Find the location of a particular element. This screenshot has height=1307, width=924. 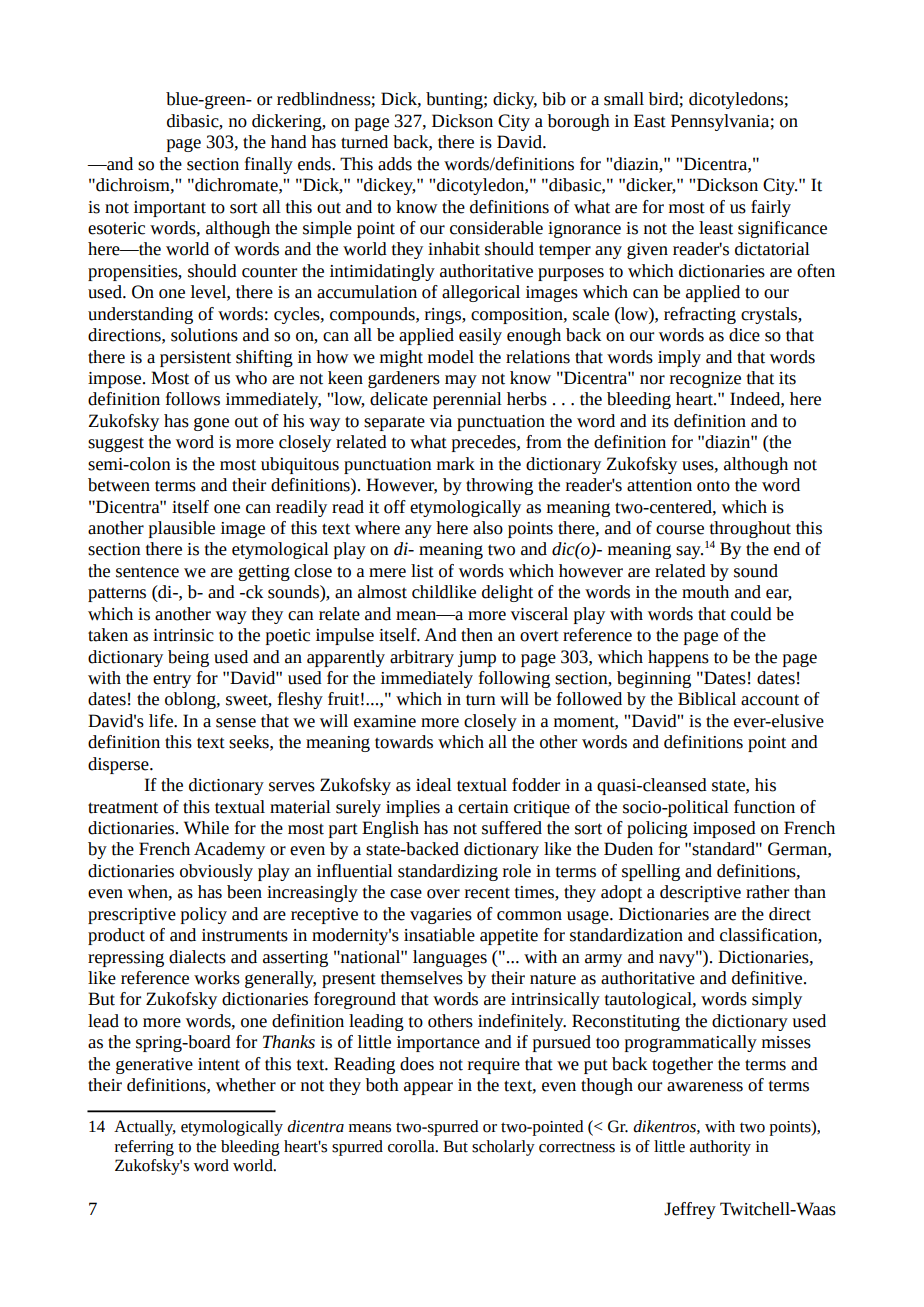

certain is located at coordinates (483, 807).
